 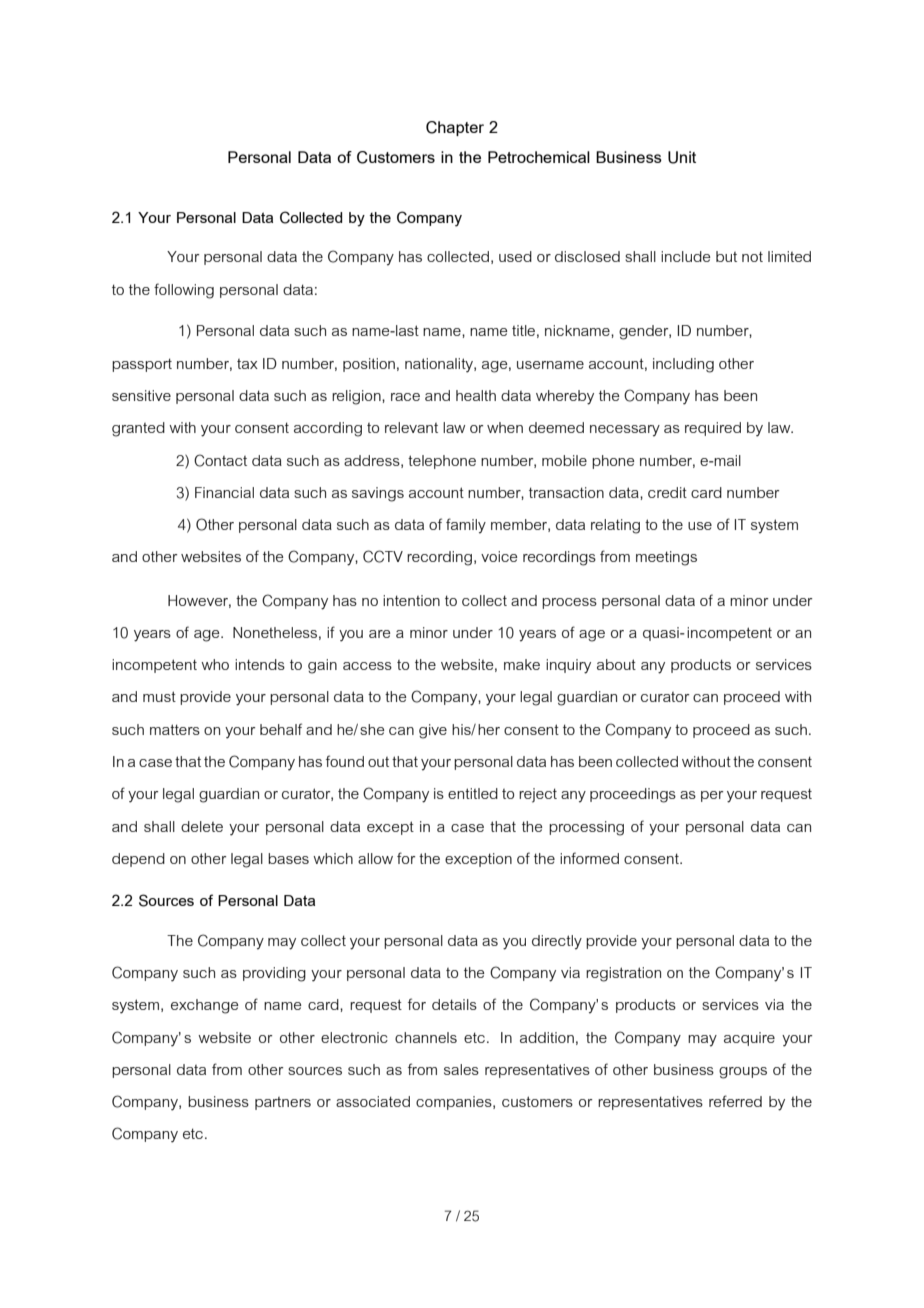 I want to click on meetings, so click(x=666, y=558).
